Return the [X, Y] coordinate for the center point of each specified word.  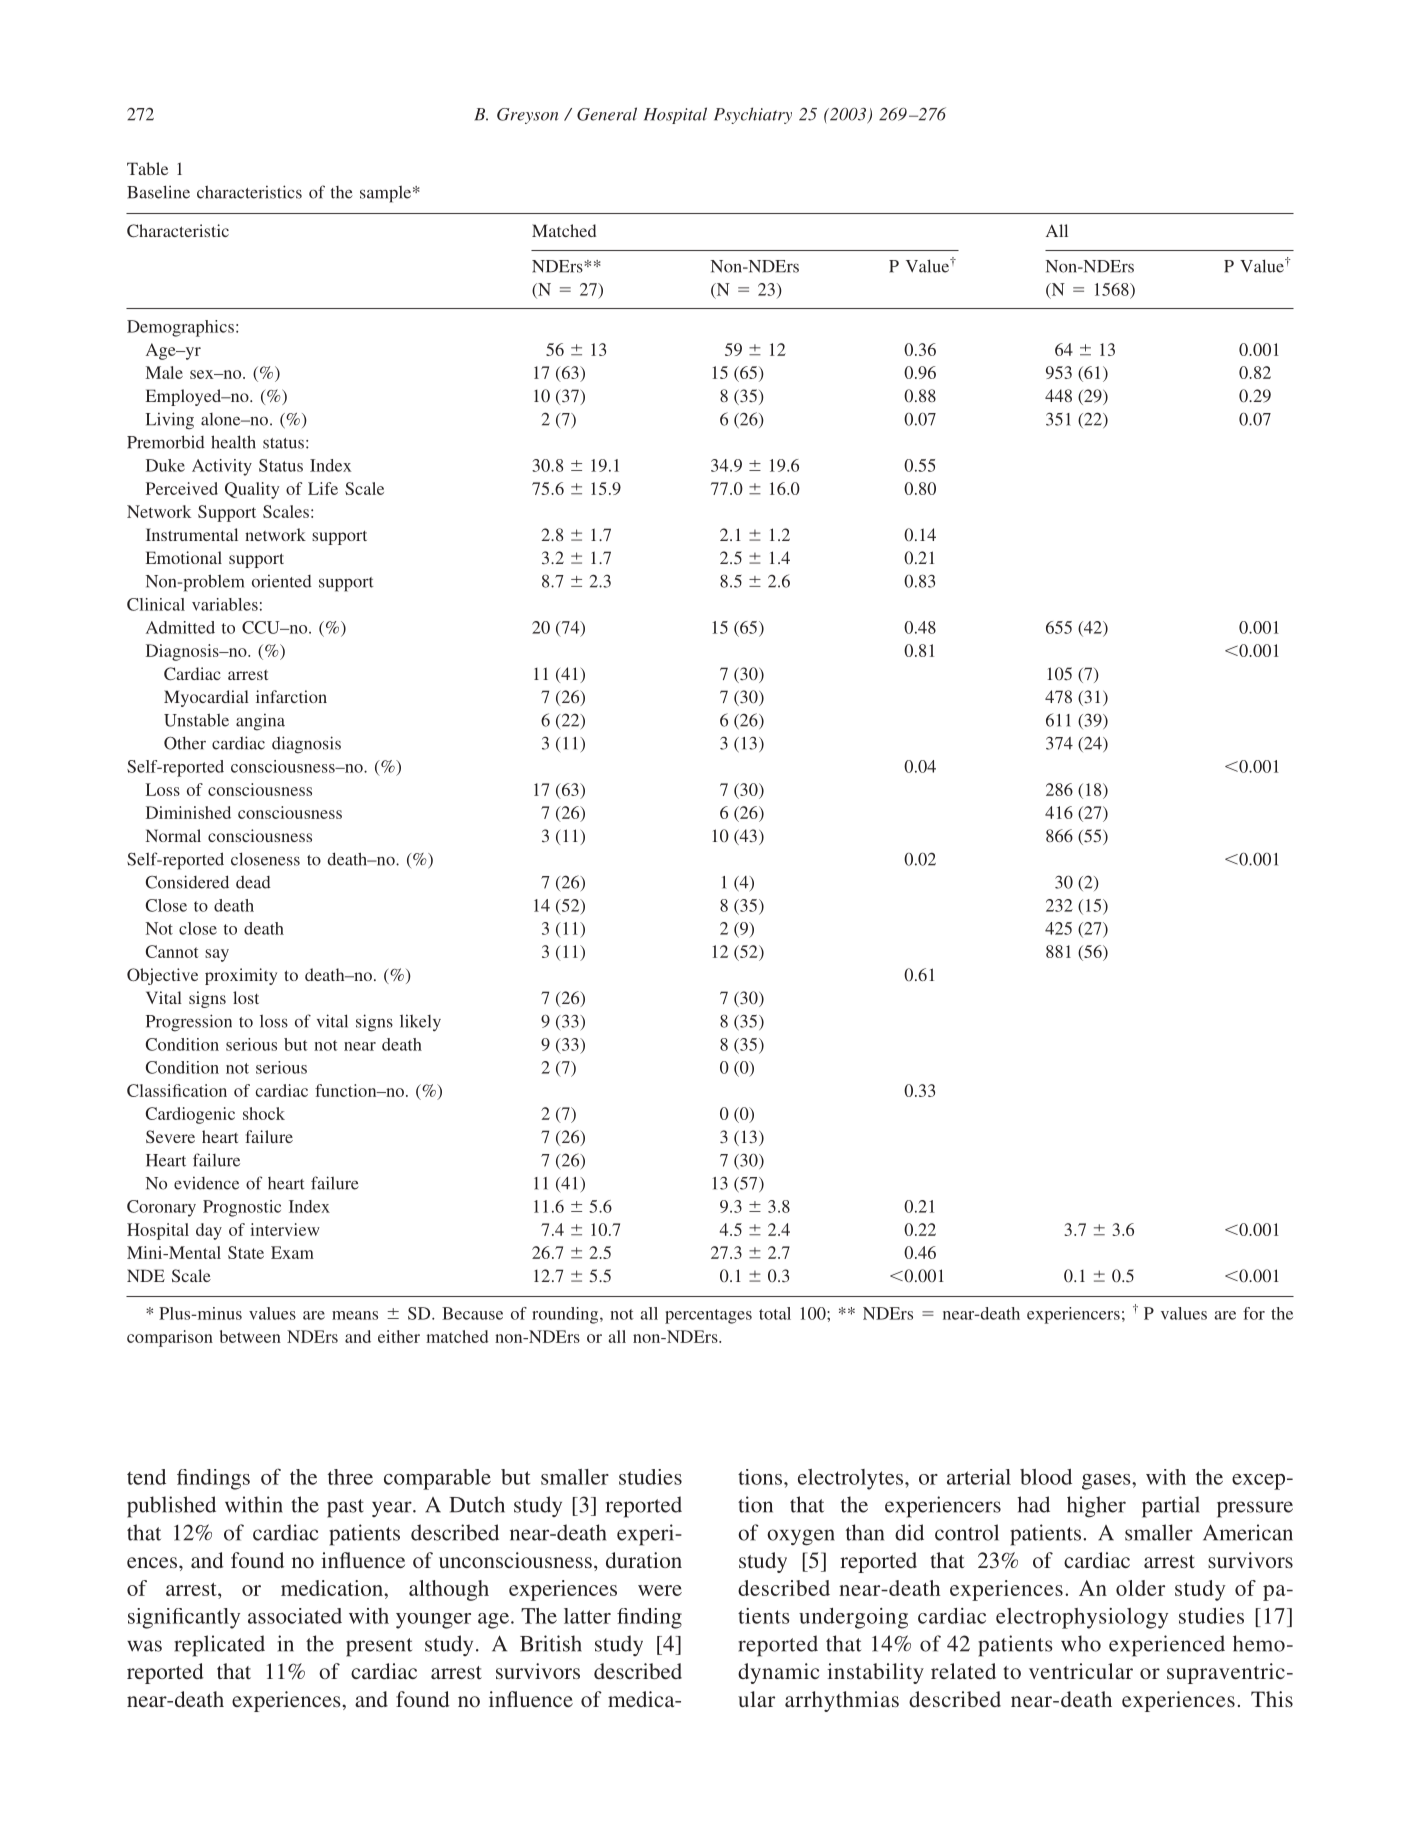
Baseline [158, 192]
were [660, 1590]
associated [295, 1616]
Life [323, 488]
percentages [708, 1316]
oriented [282, 581]
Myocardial [206, 698]
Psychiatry [753, 115]
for [1254, 1313]
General [607, 114]
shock [264, 1113]
